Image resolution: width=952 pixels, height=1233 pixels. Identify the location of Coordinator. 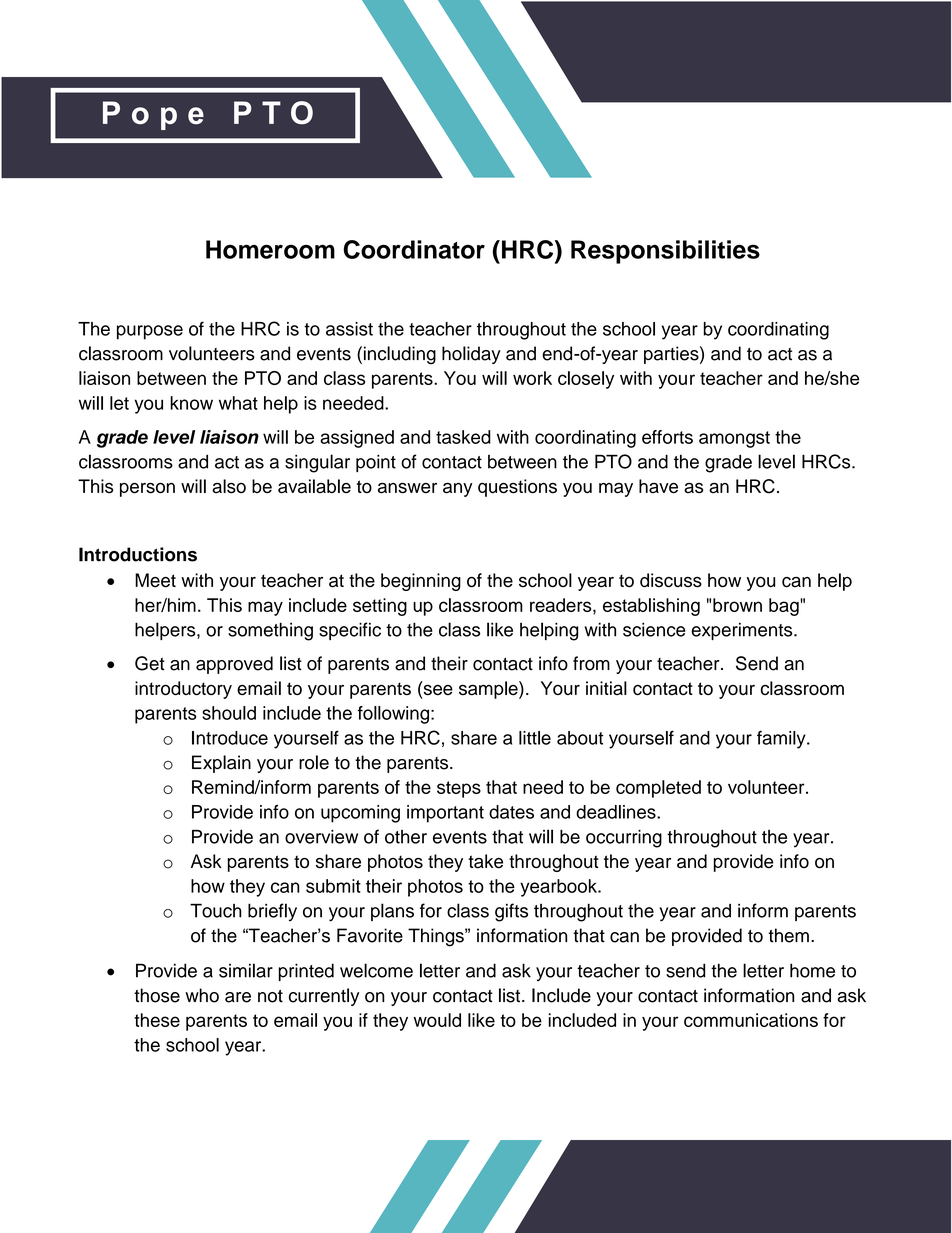
(414, 249).
